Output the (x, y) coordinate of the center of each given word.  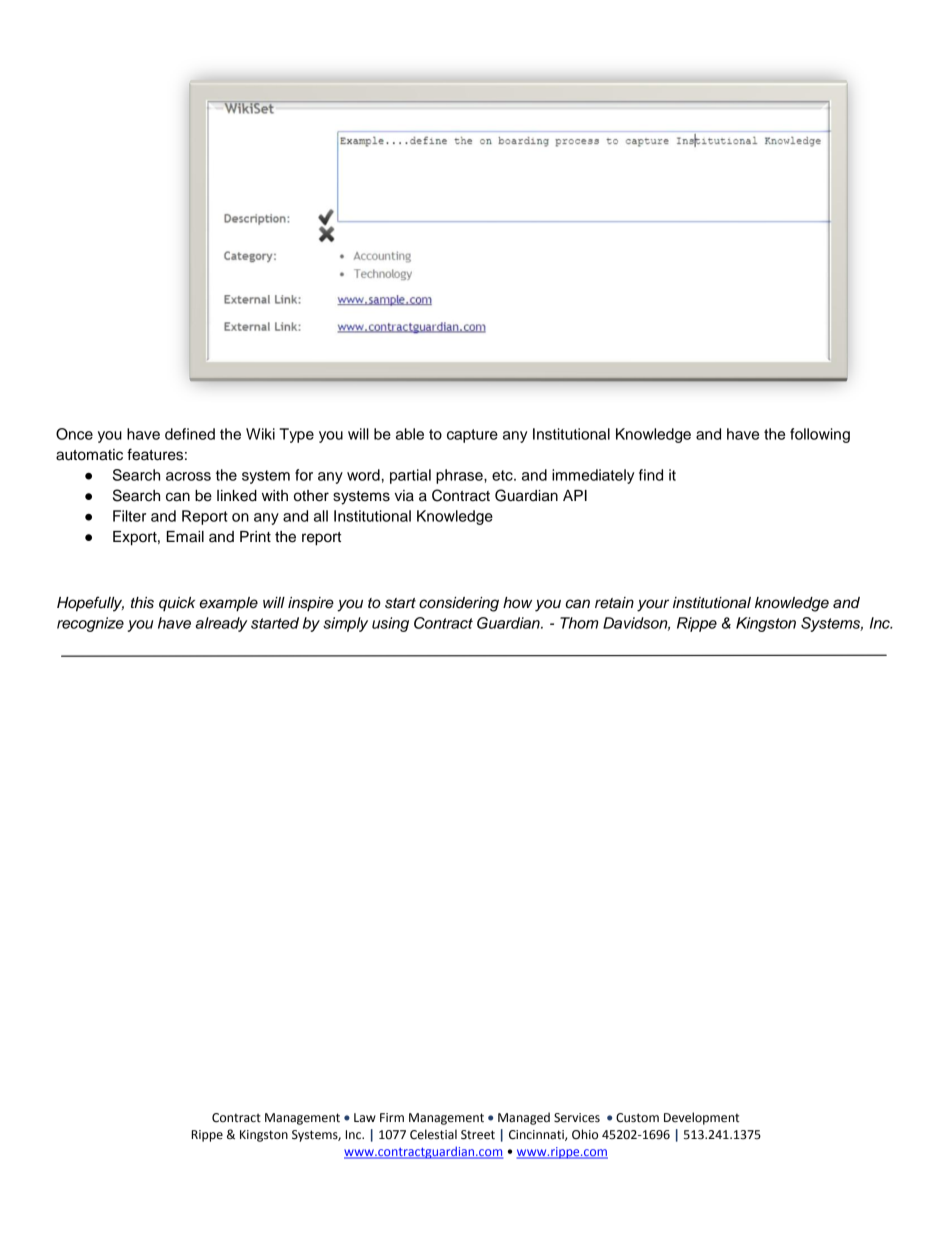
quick (177, 604)
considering (459, 604)
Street (478, 1135)
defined (190, 434)
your (653, 605)
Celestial (433, 1134)
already (221, 624)
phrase (460, 476)
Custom (637, 1118)
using (390, 624)
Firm (392, 1117)
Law (365, 1117)
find (651, 475)
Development (702, 1118)
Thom (579, 623)
